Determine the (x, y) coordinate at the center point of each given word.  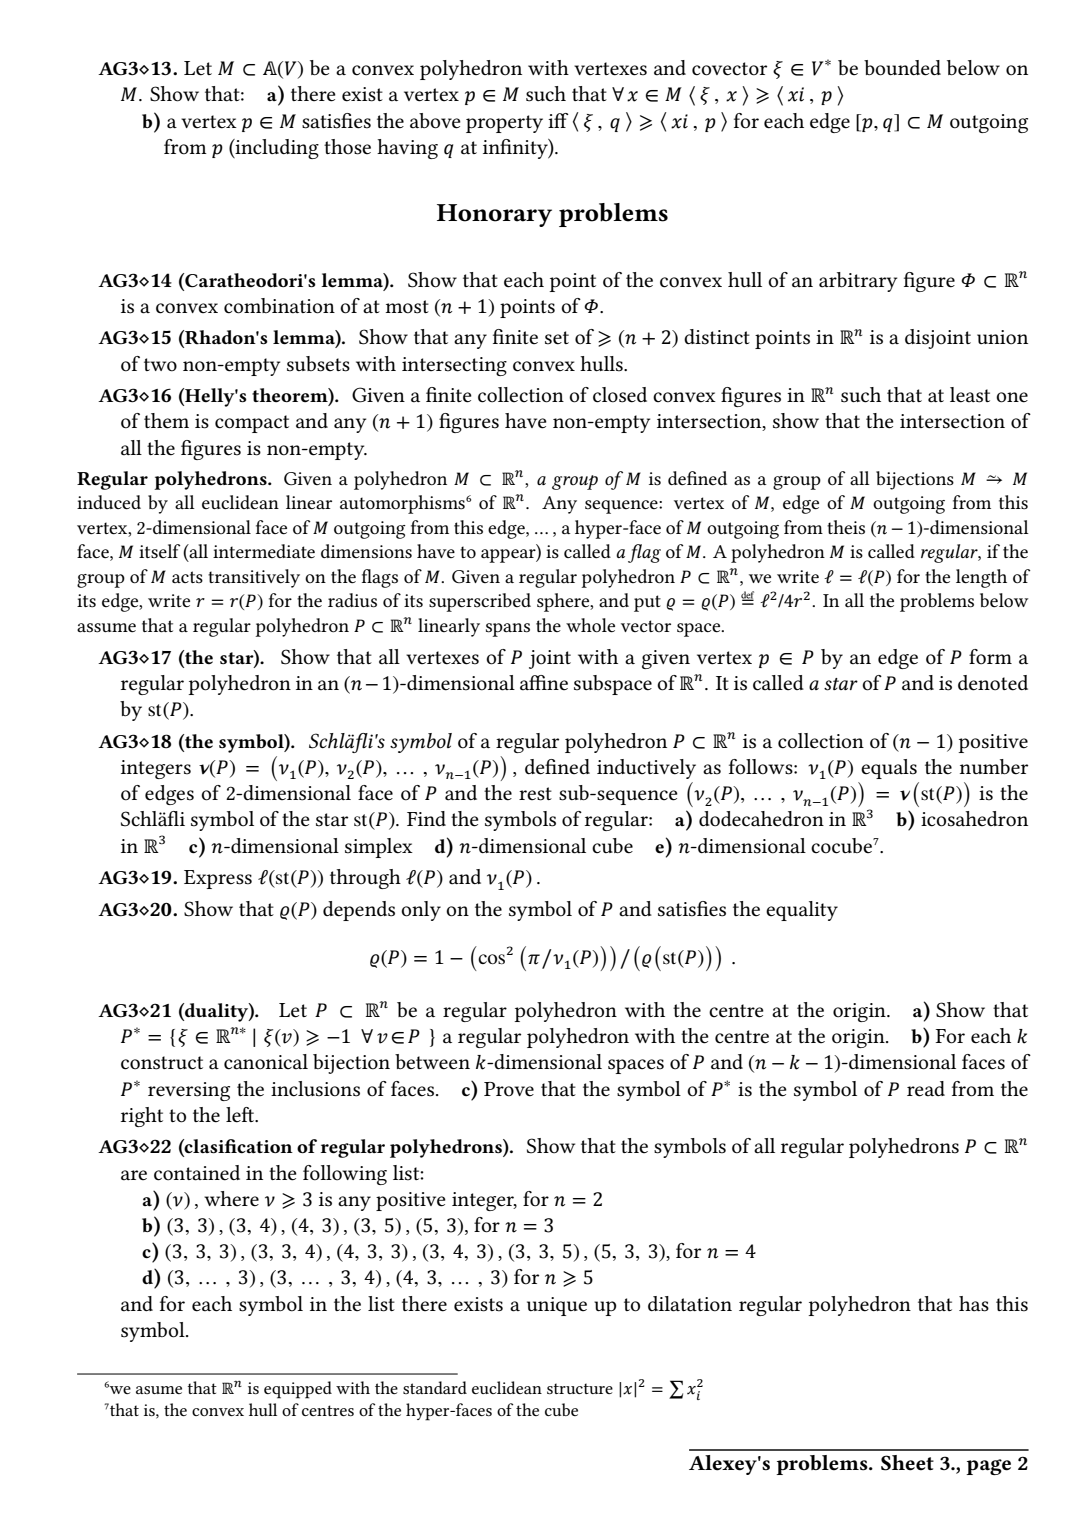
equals (889, 769)
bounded (902, 68)
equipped (298, 1390)
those (347, 147)
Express (218, 879)
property (504, 124)
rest (535, 794)
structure (580, 1388)
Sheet (907, 1463)
